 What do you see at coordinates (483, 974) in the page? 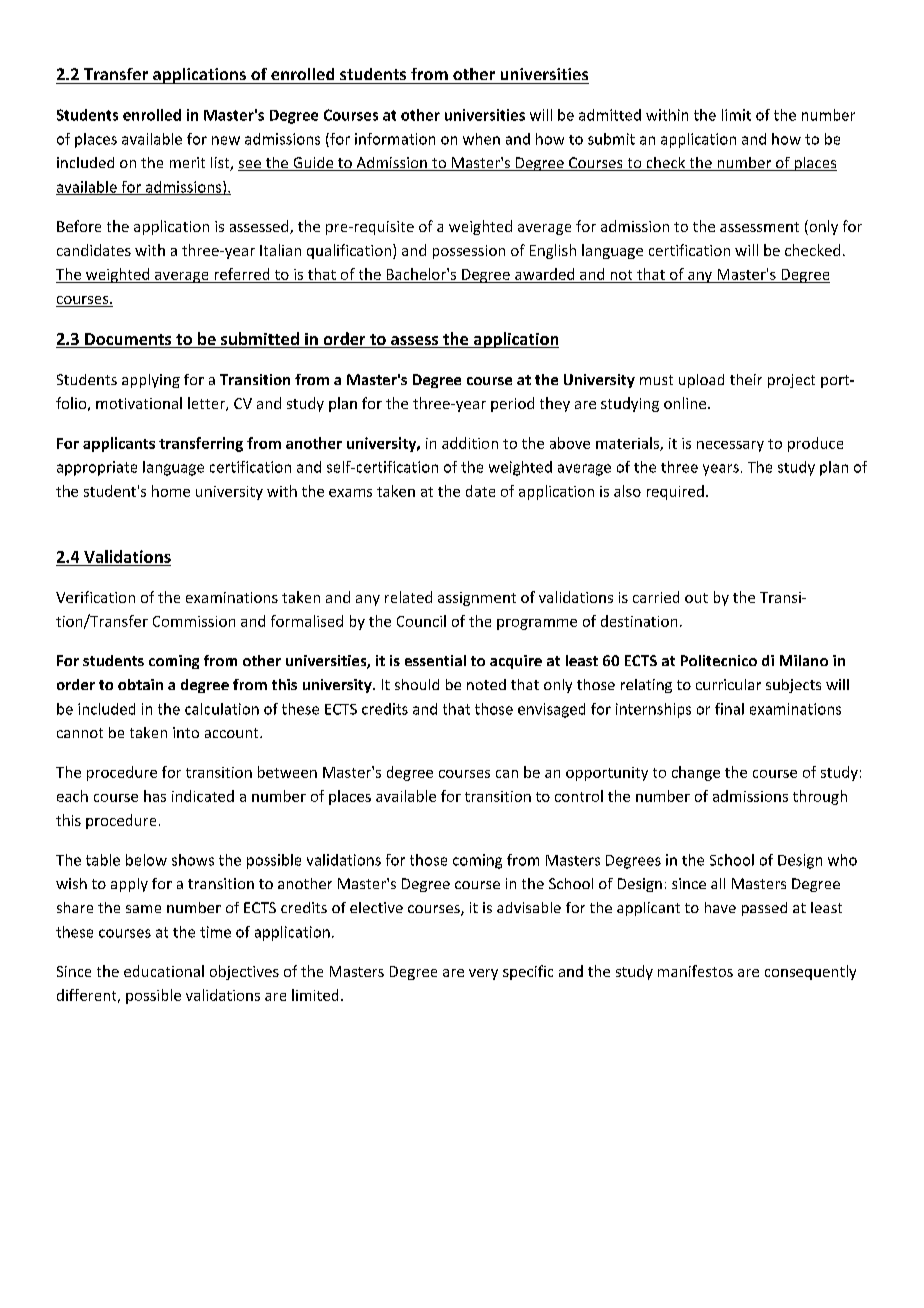
I see `very` at bounding box center [483, 974].
